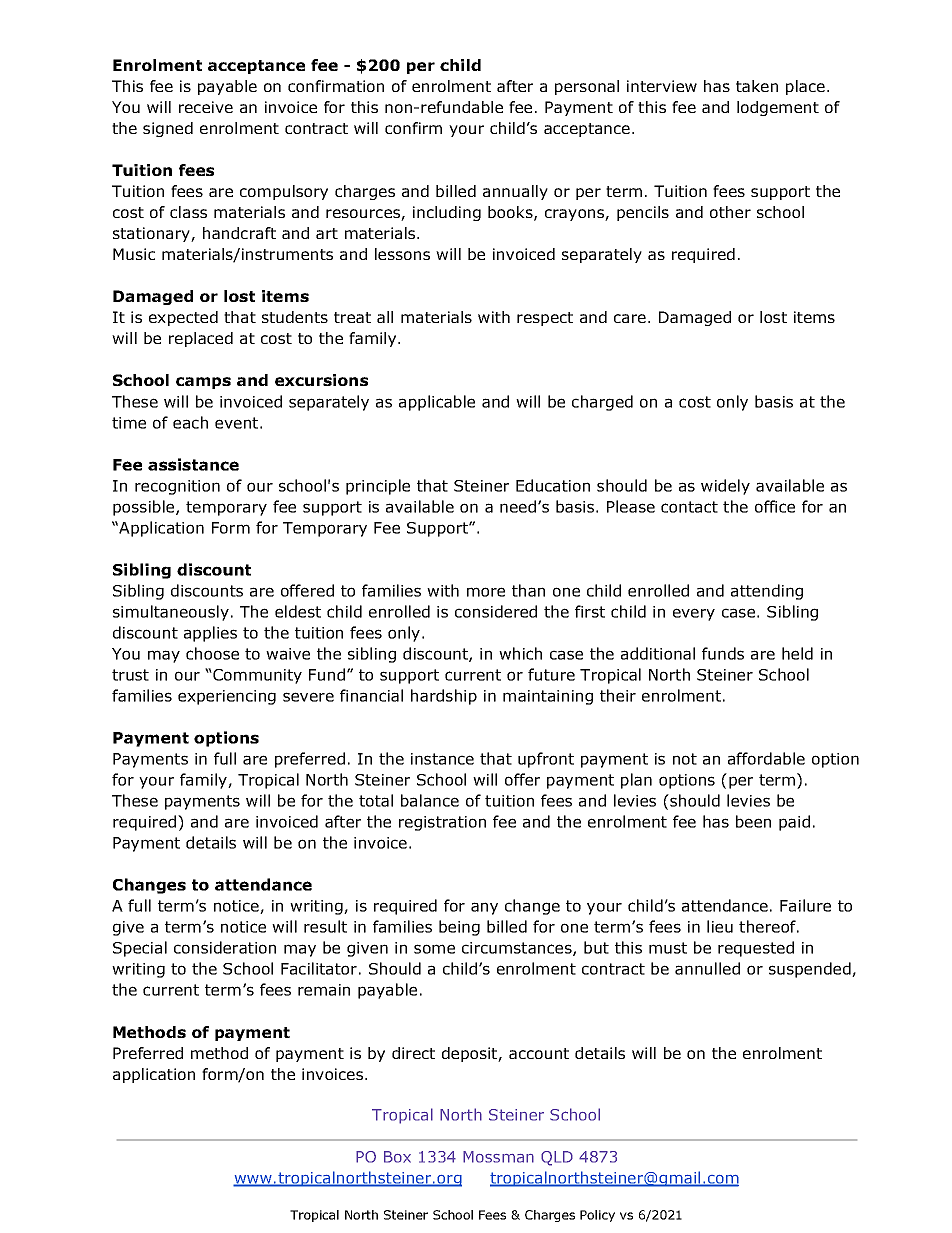 This image has width=952, height=1233. I want to click on QLD, so click(557, 1158).
